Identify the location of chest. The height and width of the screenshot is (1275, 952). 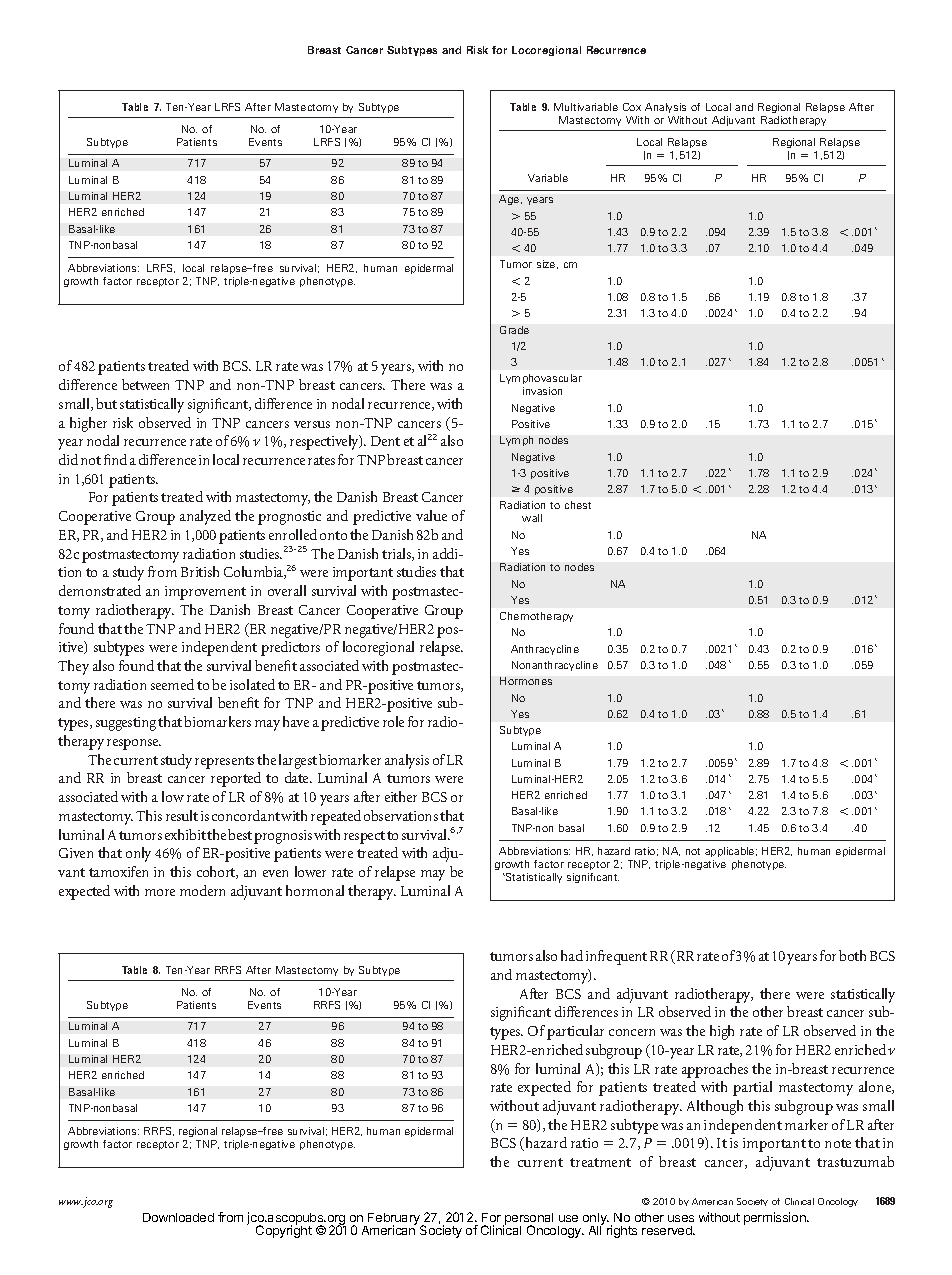
(578, 505).
